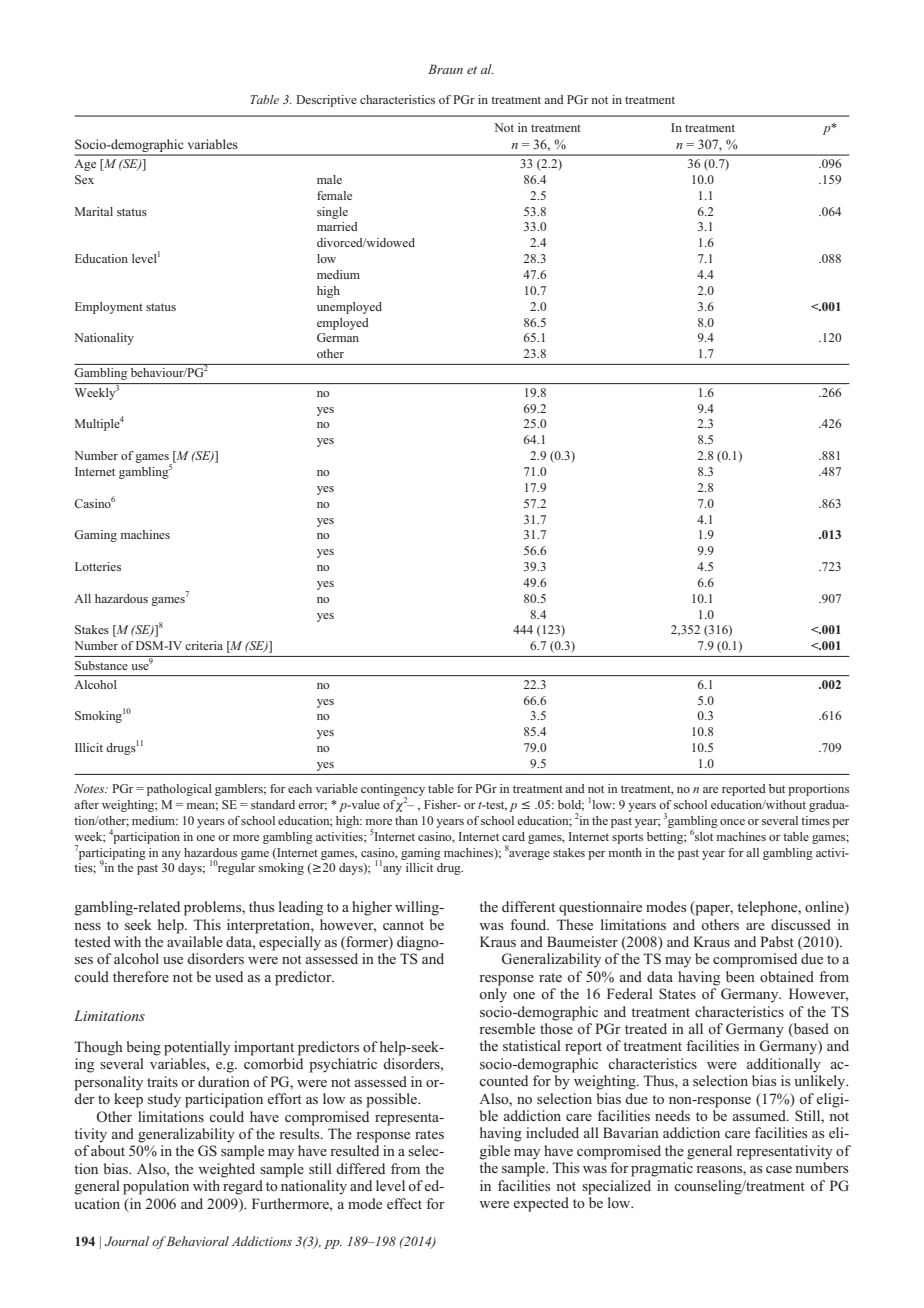 This screenshot has height=1308, width=924. I want to click on single, so click(332, 213).
